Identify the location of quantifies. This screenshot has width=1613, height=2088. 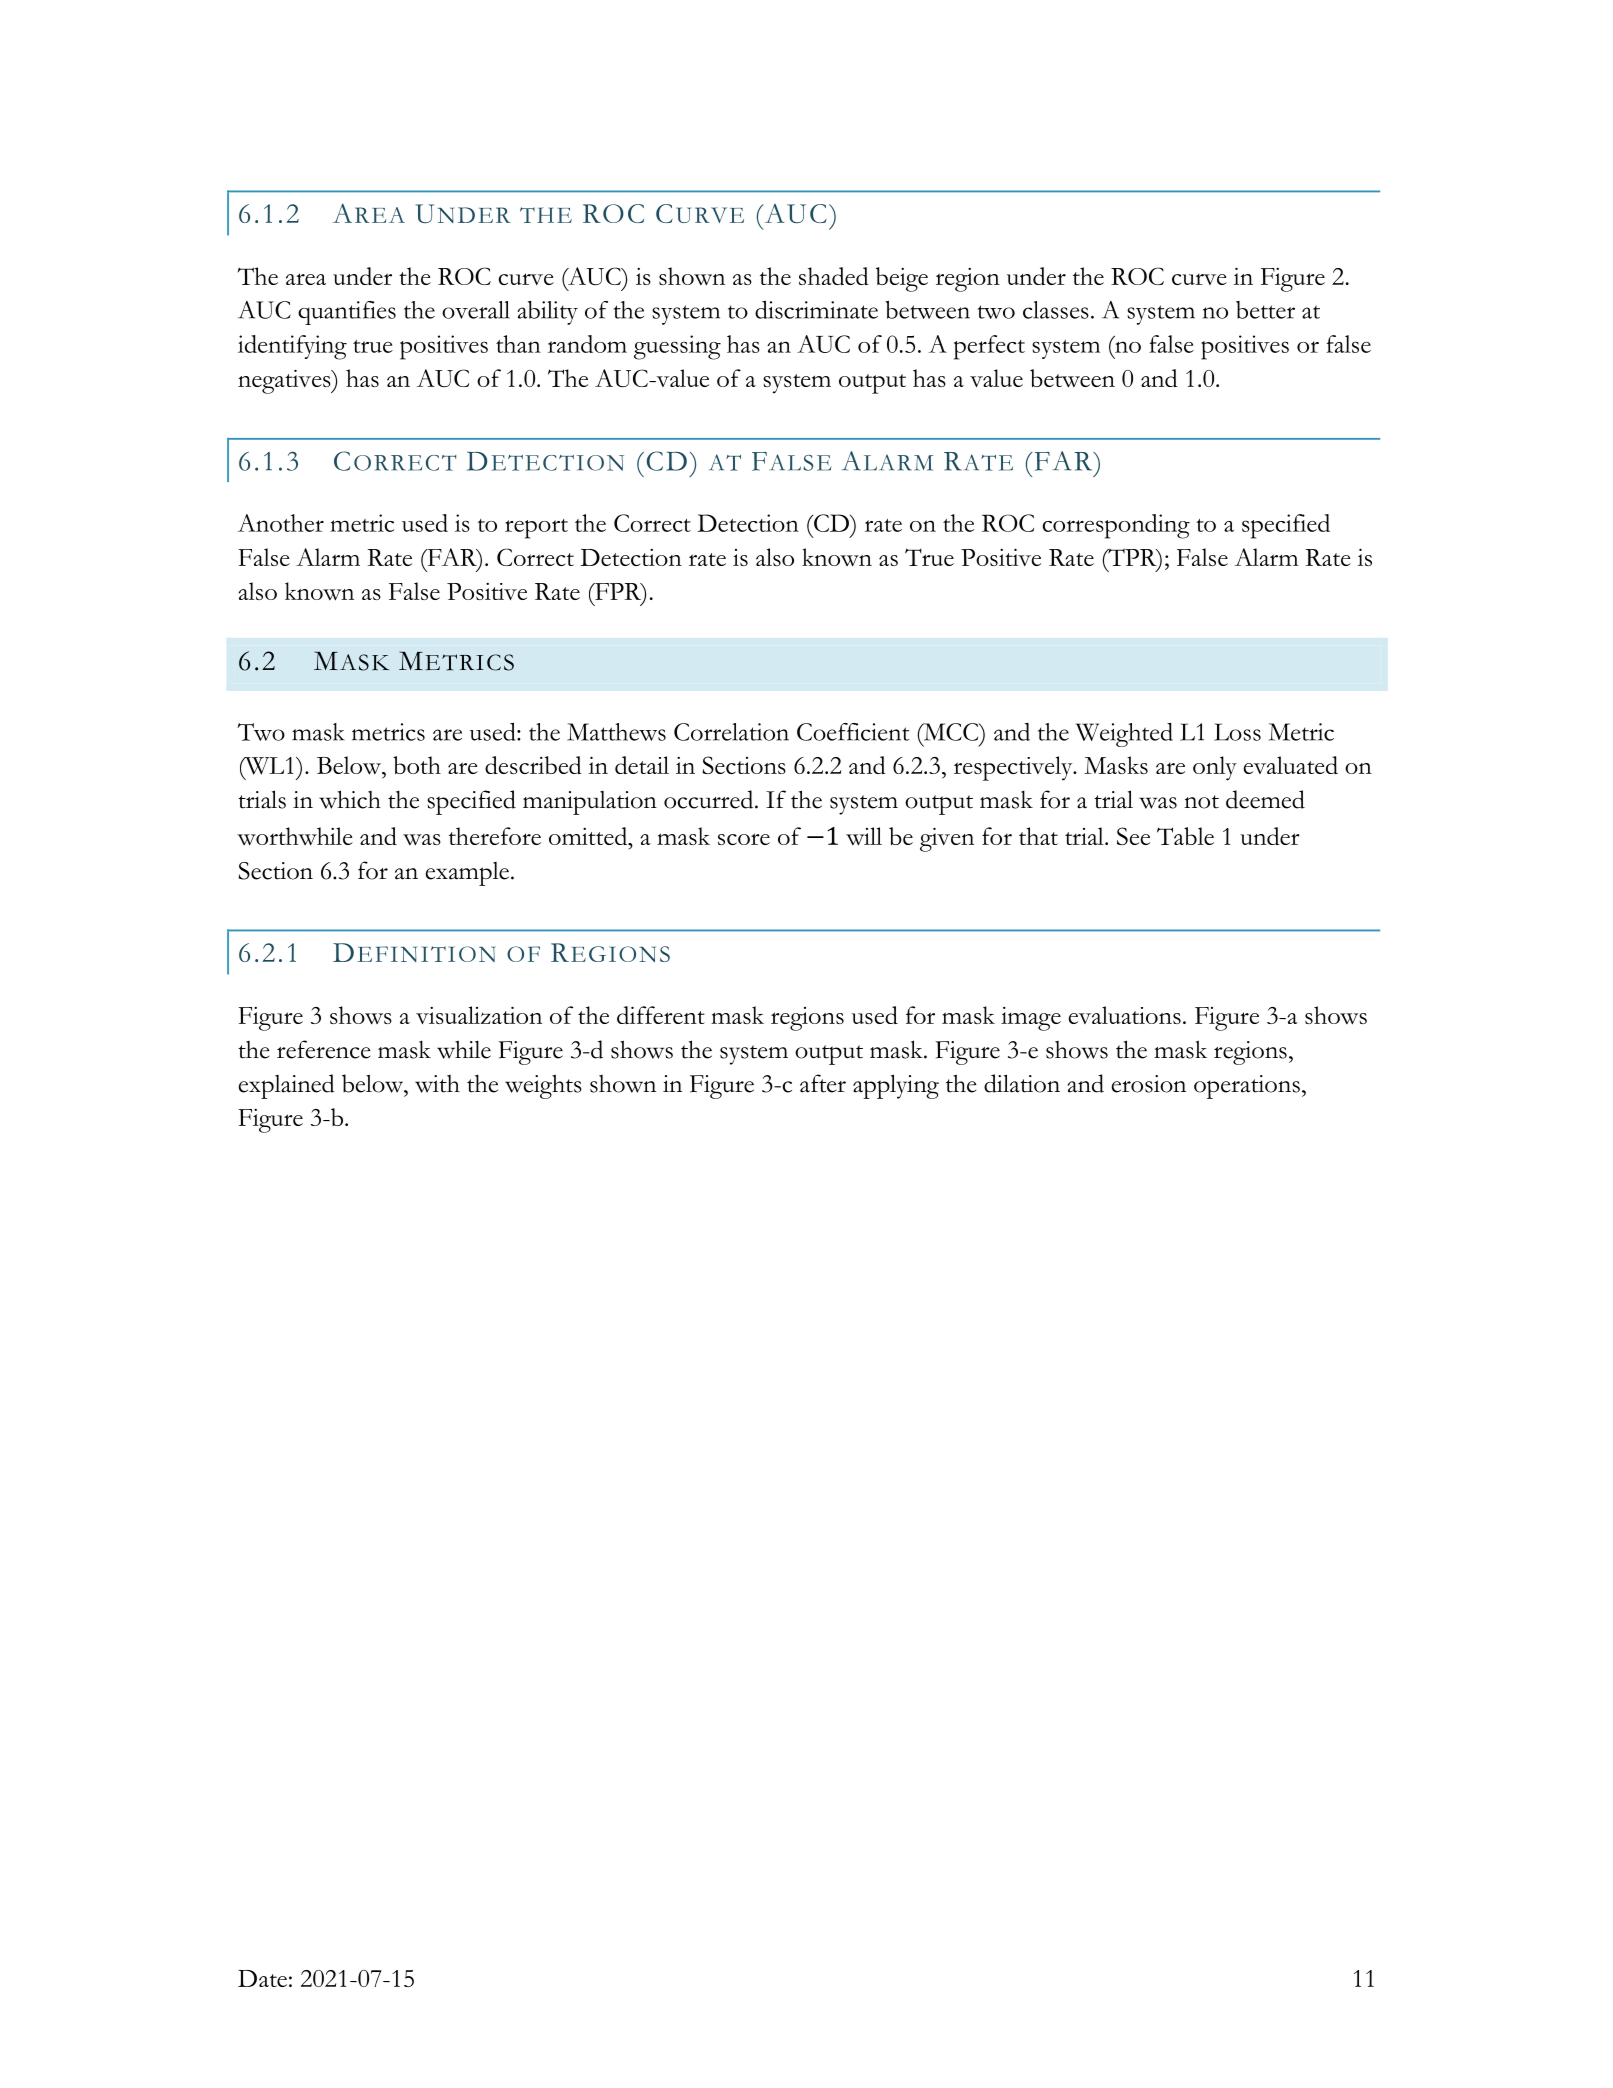
(347, 313).
